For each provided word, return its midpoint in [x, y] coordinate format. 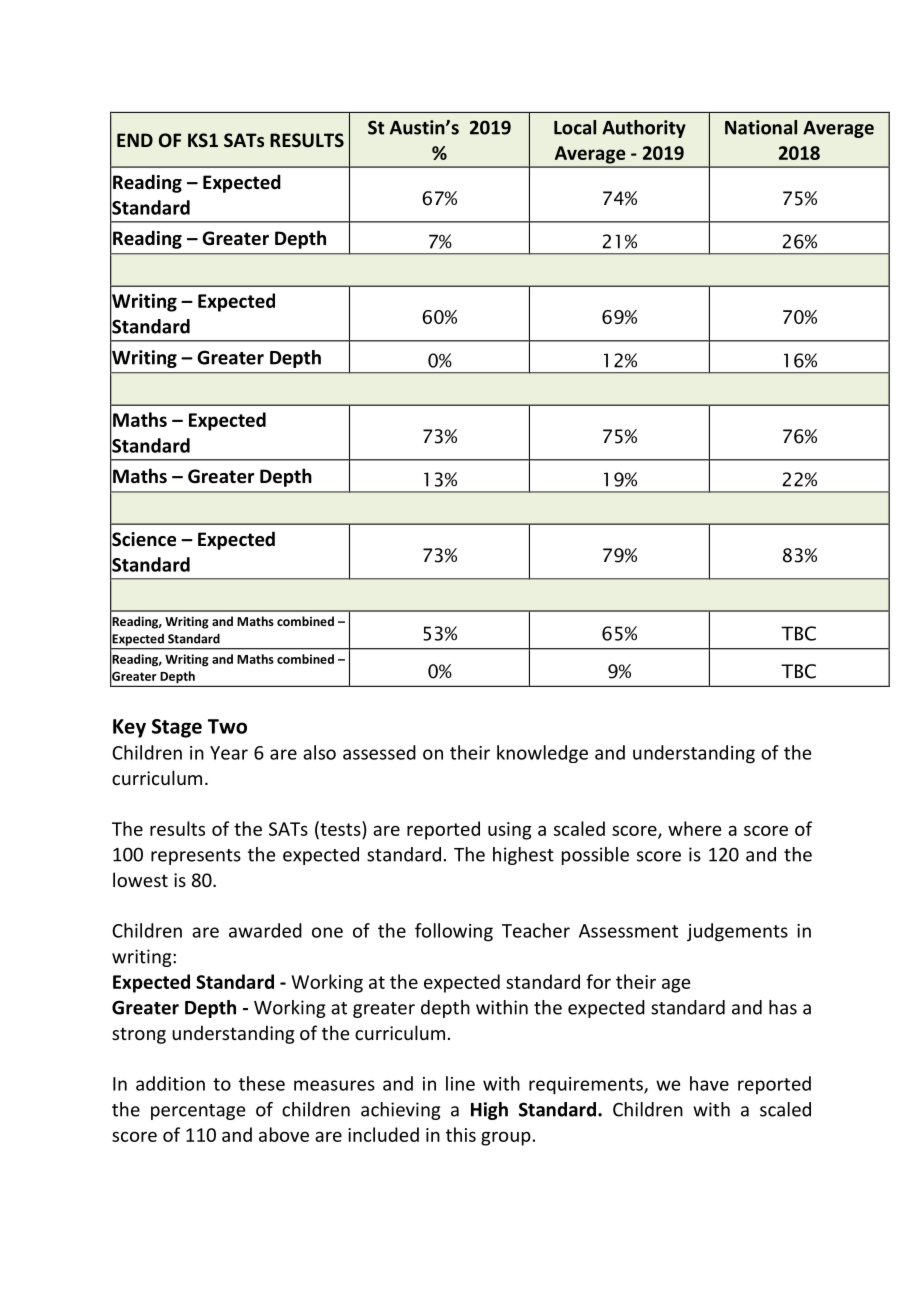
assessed [379, 752]
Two [227, 726]
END [135, 140]
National [761, 127]
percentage [198, 1112]
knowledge [542, 754]
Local [575, 127]
